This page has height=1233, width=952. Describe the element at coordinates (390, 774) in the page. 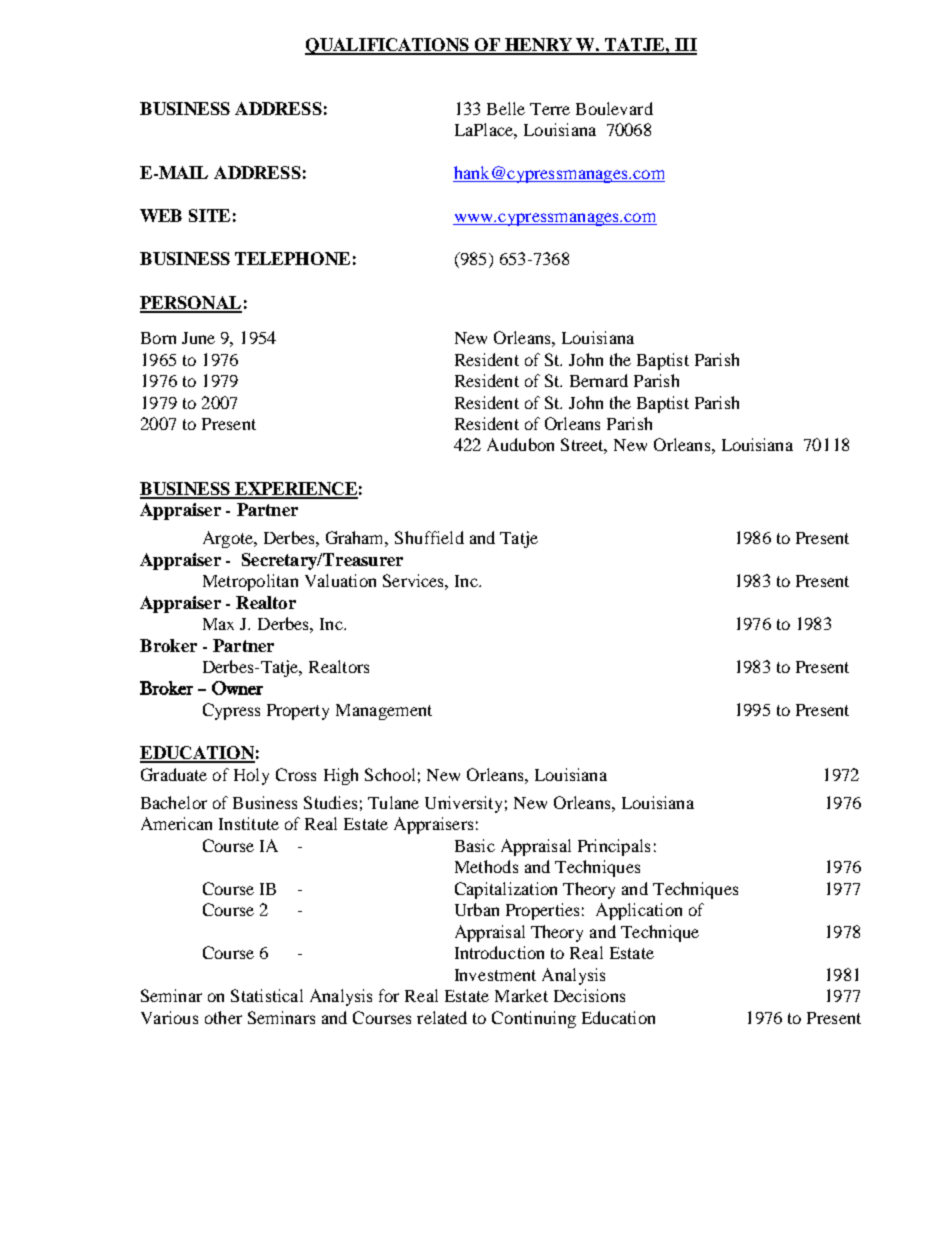

I see `School` at that location.
